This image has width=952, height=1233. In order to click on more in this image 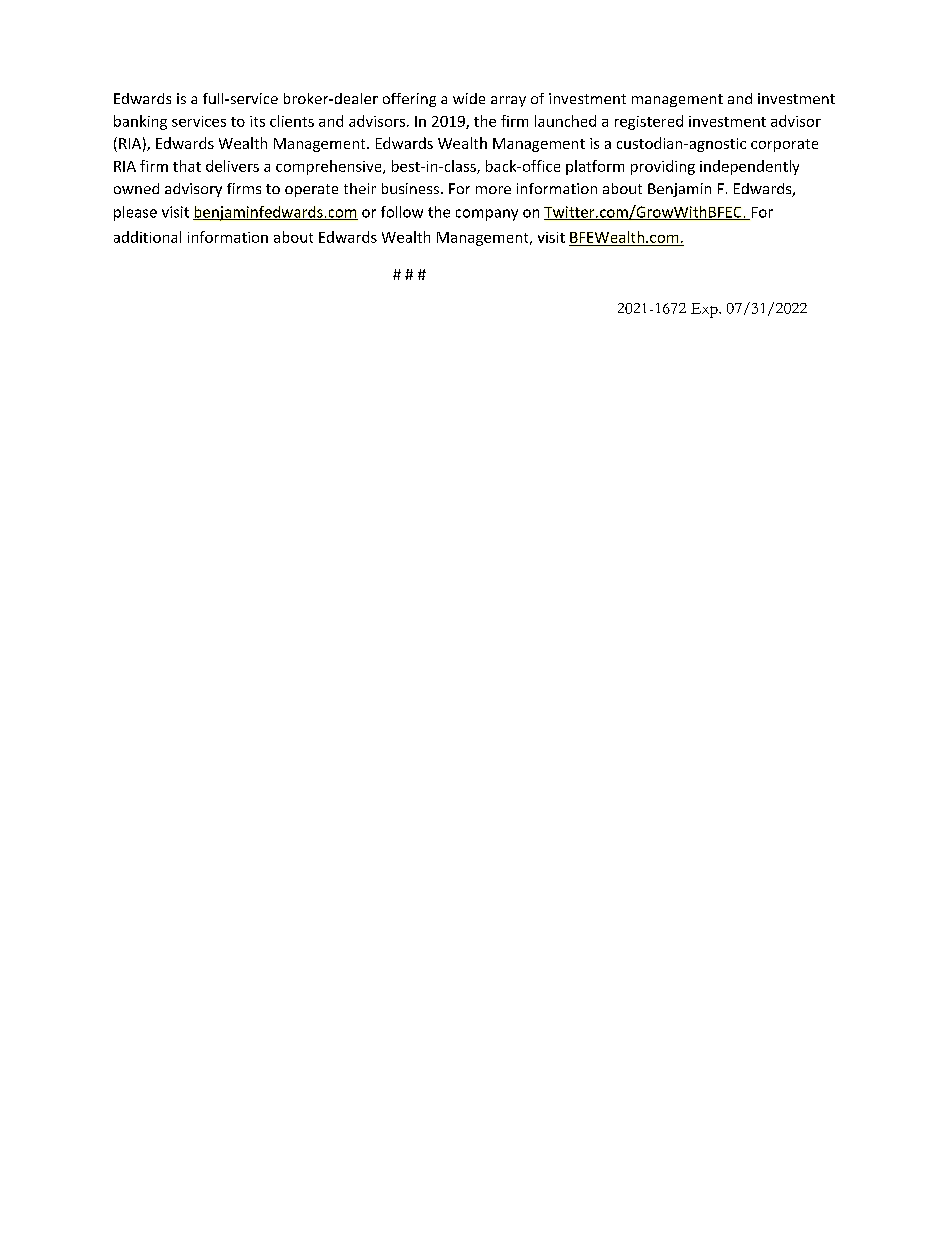, I will do `click(493, 190)`.
